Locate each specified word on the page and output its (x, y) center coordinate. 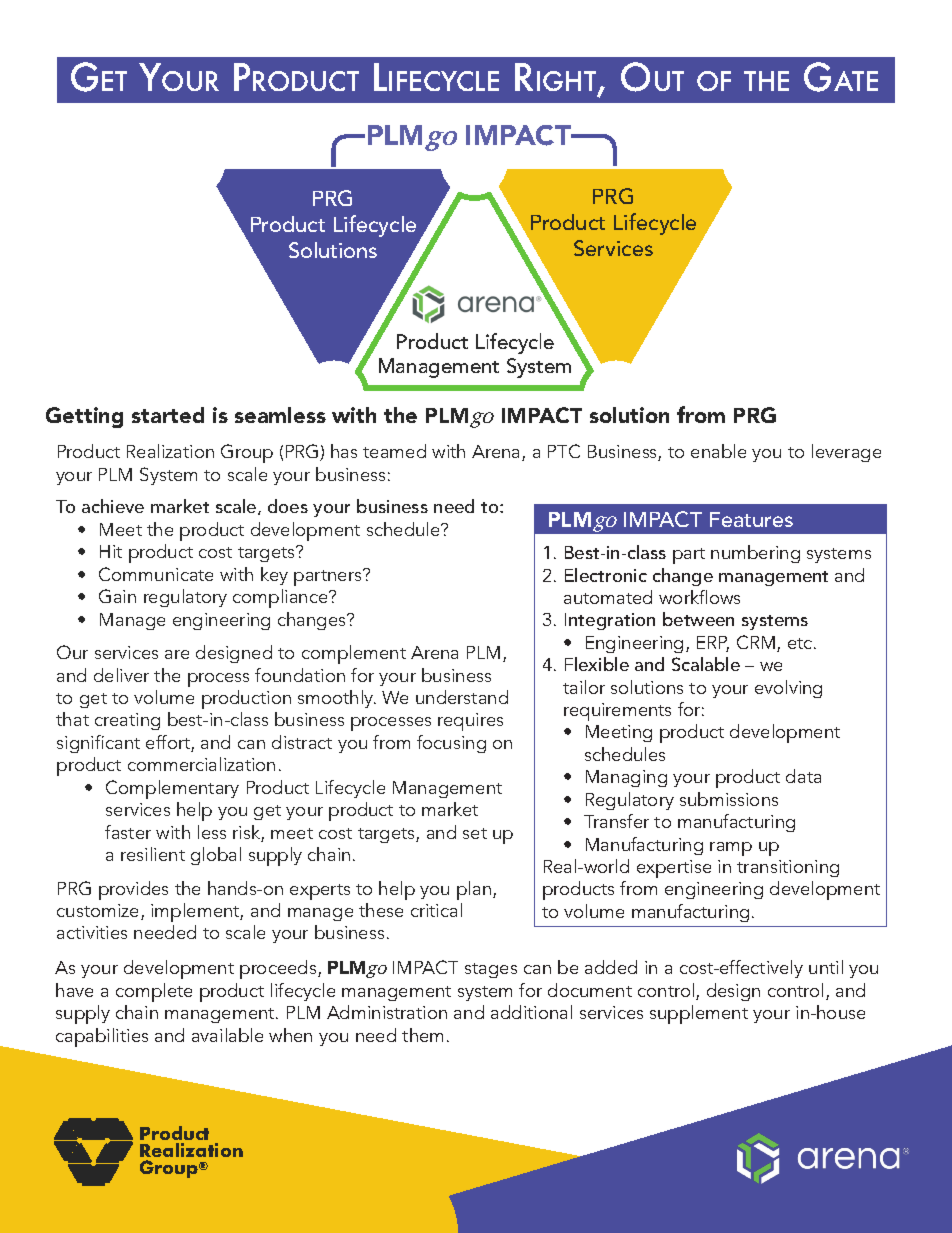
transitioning (788, 868)
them (422, 1035)
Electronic (606, 575)
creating (127, 721)
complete (154, 992)
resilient (153, 854)
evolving (788, 689)
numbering (755, 554)
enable (718, 451)
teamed (394, 451)
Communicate (156, 574)
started (168, 415)
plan (474, 890)
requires (470, 722)
